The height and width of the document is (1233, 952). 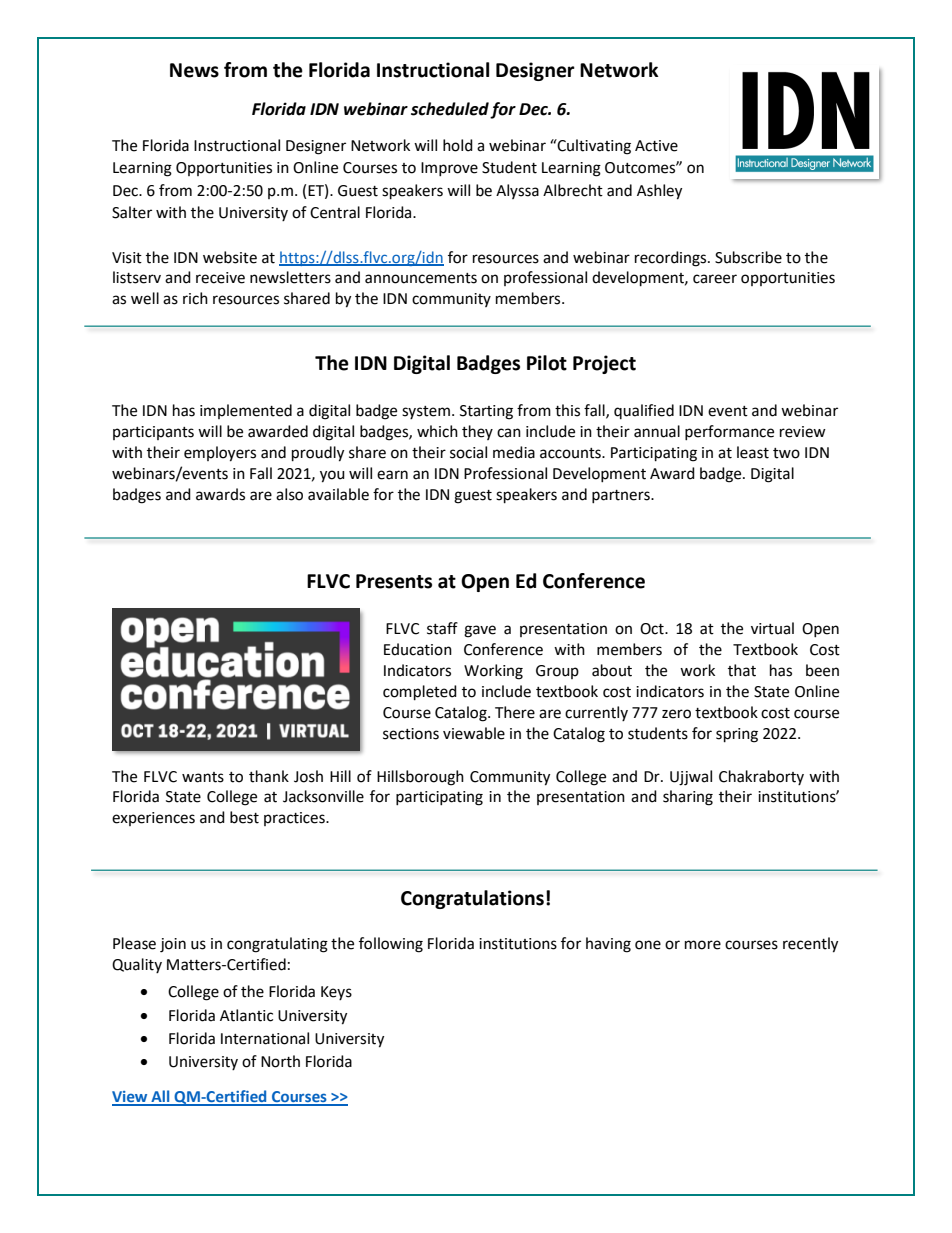 What do you see at coordinates (132, 212) in the document?
I see `Salter` at bounding box center [132, 212].
